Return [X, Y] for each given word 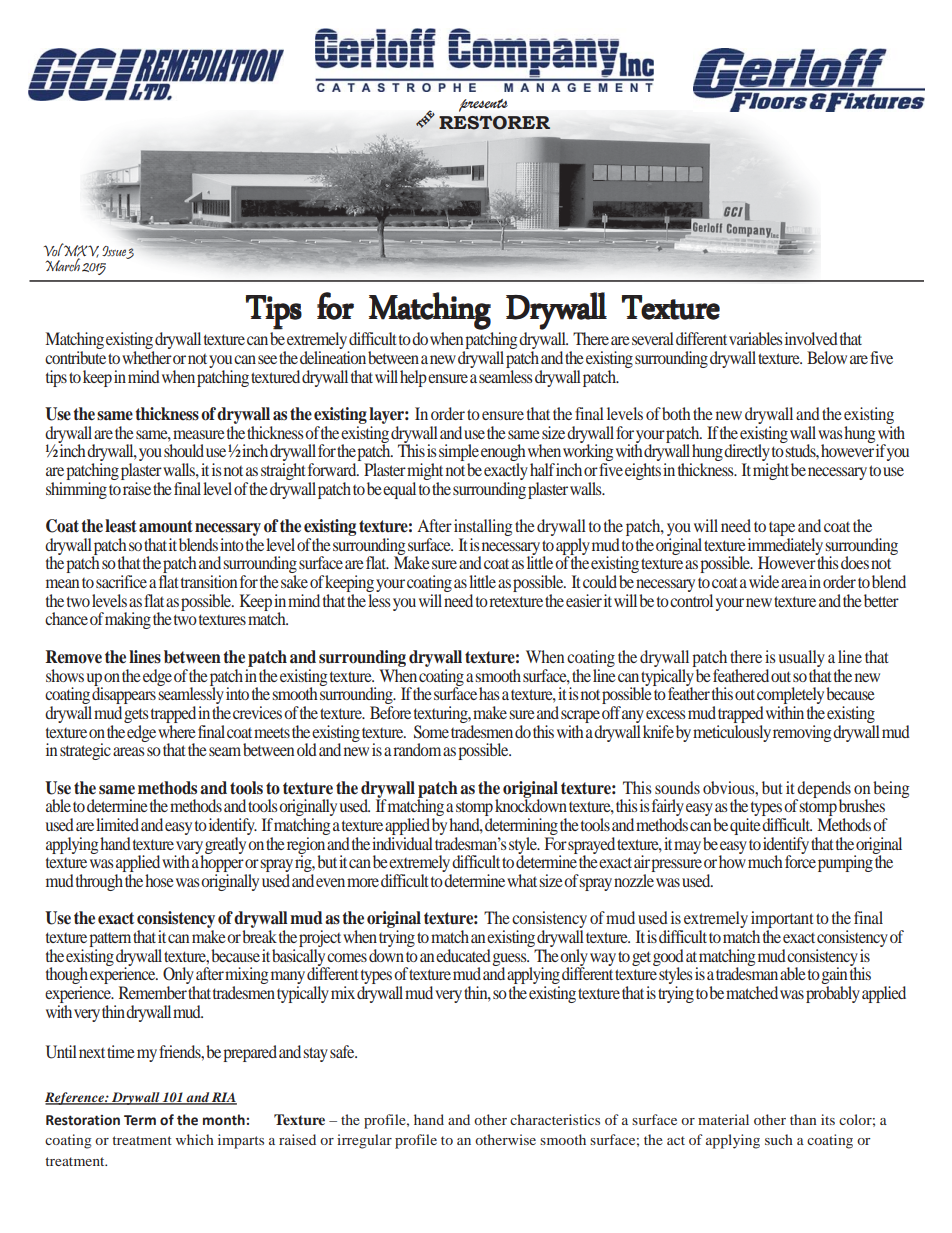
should [184, 450]
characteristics [555, 1119]
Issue [114, 252]
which [195, 1139]
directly [747, 454]
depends [823, 790]
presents [483, 105]
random [417, 749]
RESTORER [494, 123]
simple [459, 454]
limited [117, 824]
